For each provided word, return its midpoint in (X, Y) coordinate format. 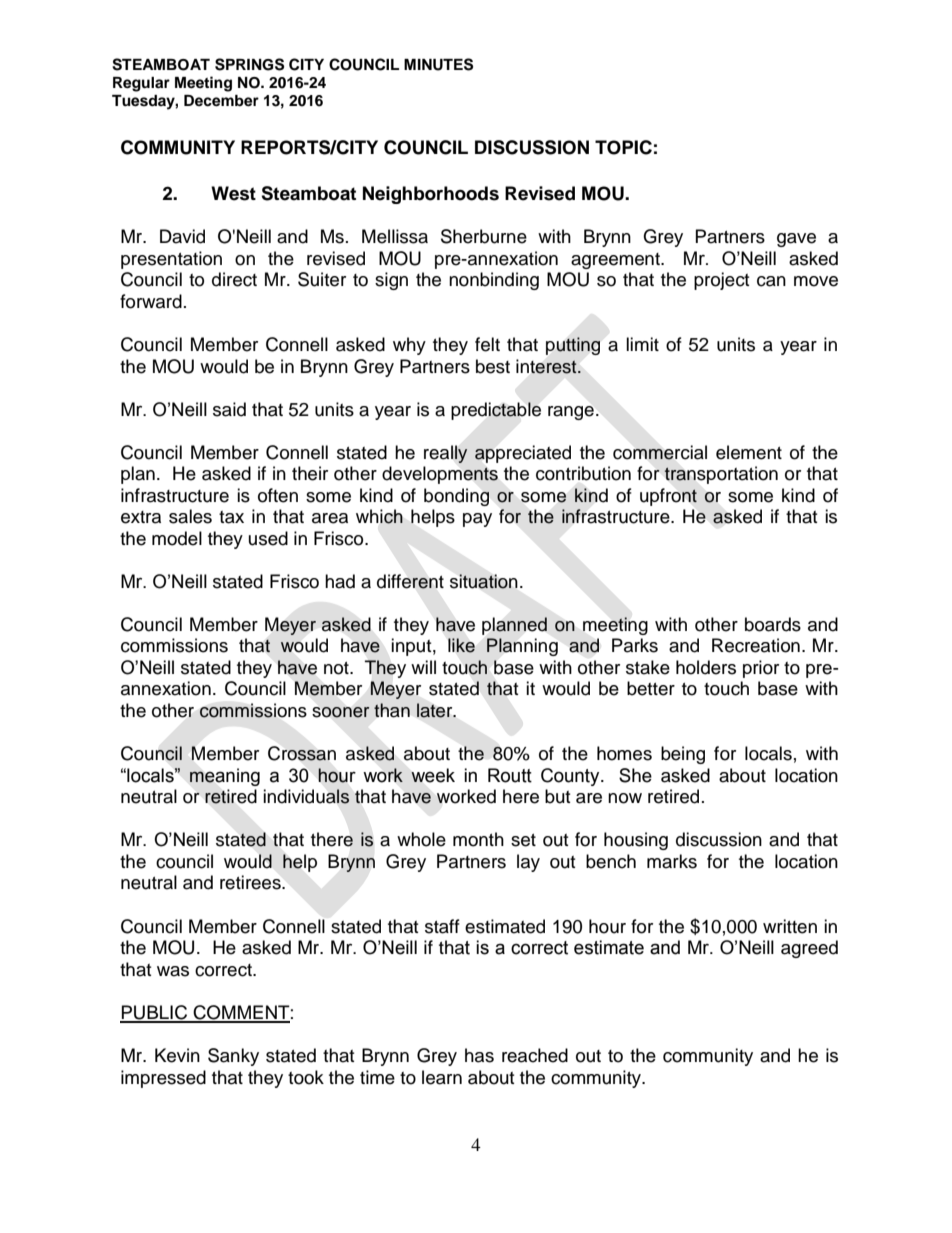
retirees (251, 882)
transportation (721, 475)
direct (234, 279)
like (461, 645)
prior (761, 669)
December (221, 101)
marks (672, 861)
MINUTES (438, 64)
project (721, 281)
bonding (456, 497)
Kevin (177, 1055)
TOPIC (623, 147)
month (478, 839)
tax (231, 517)
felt (487, 344)
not (337, 668)
